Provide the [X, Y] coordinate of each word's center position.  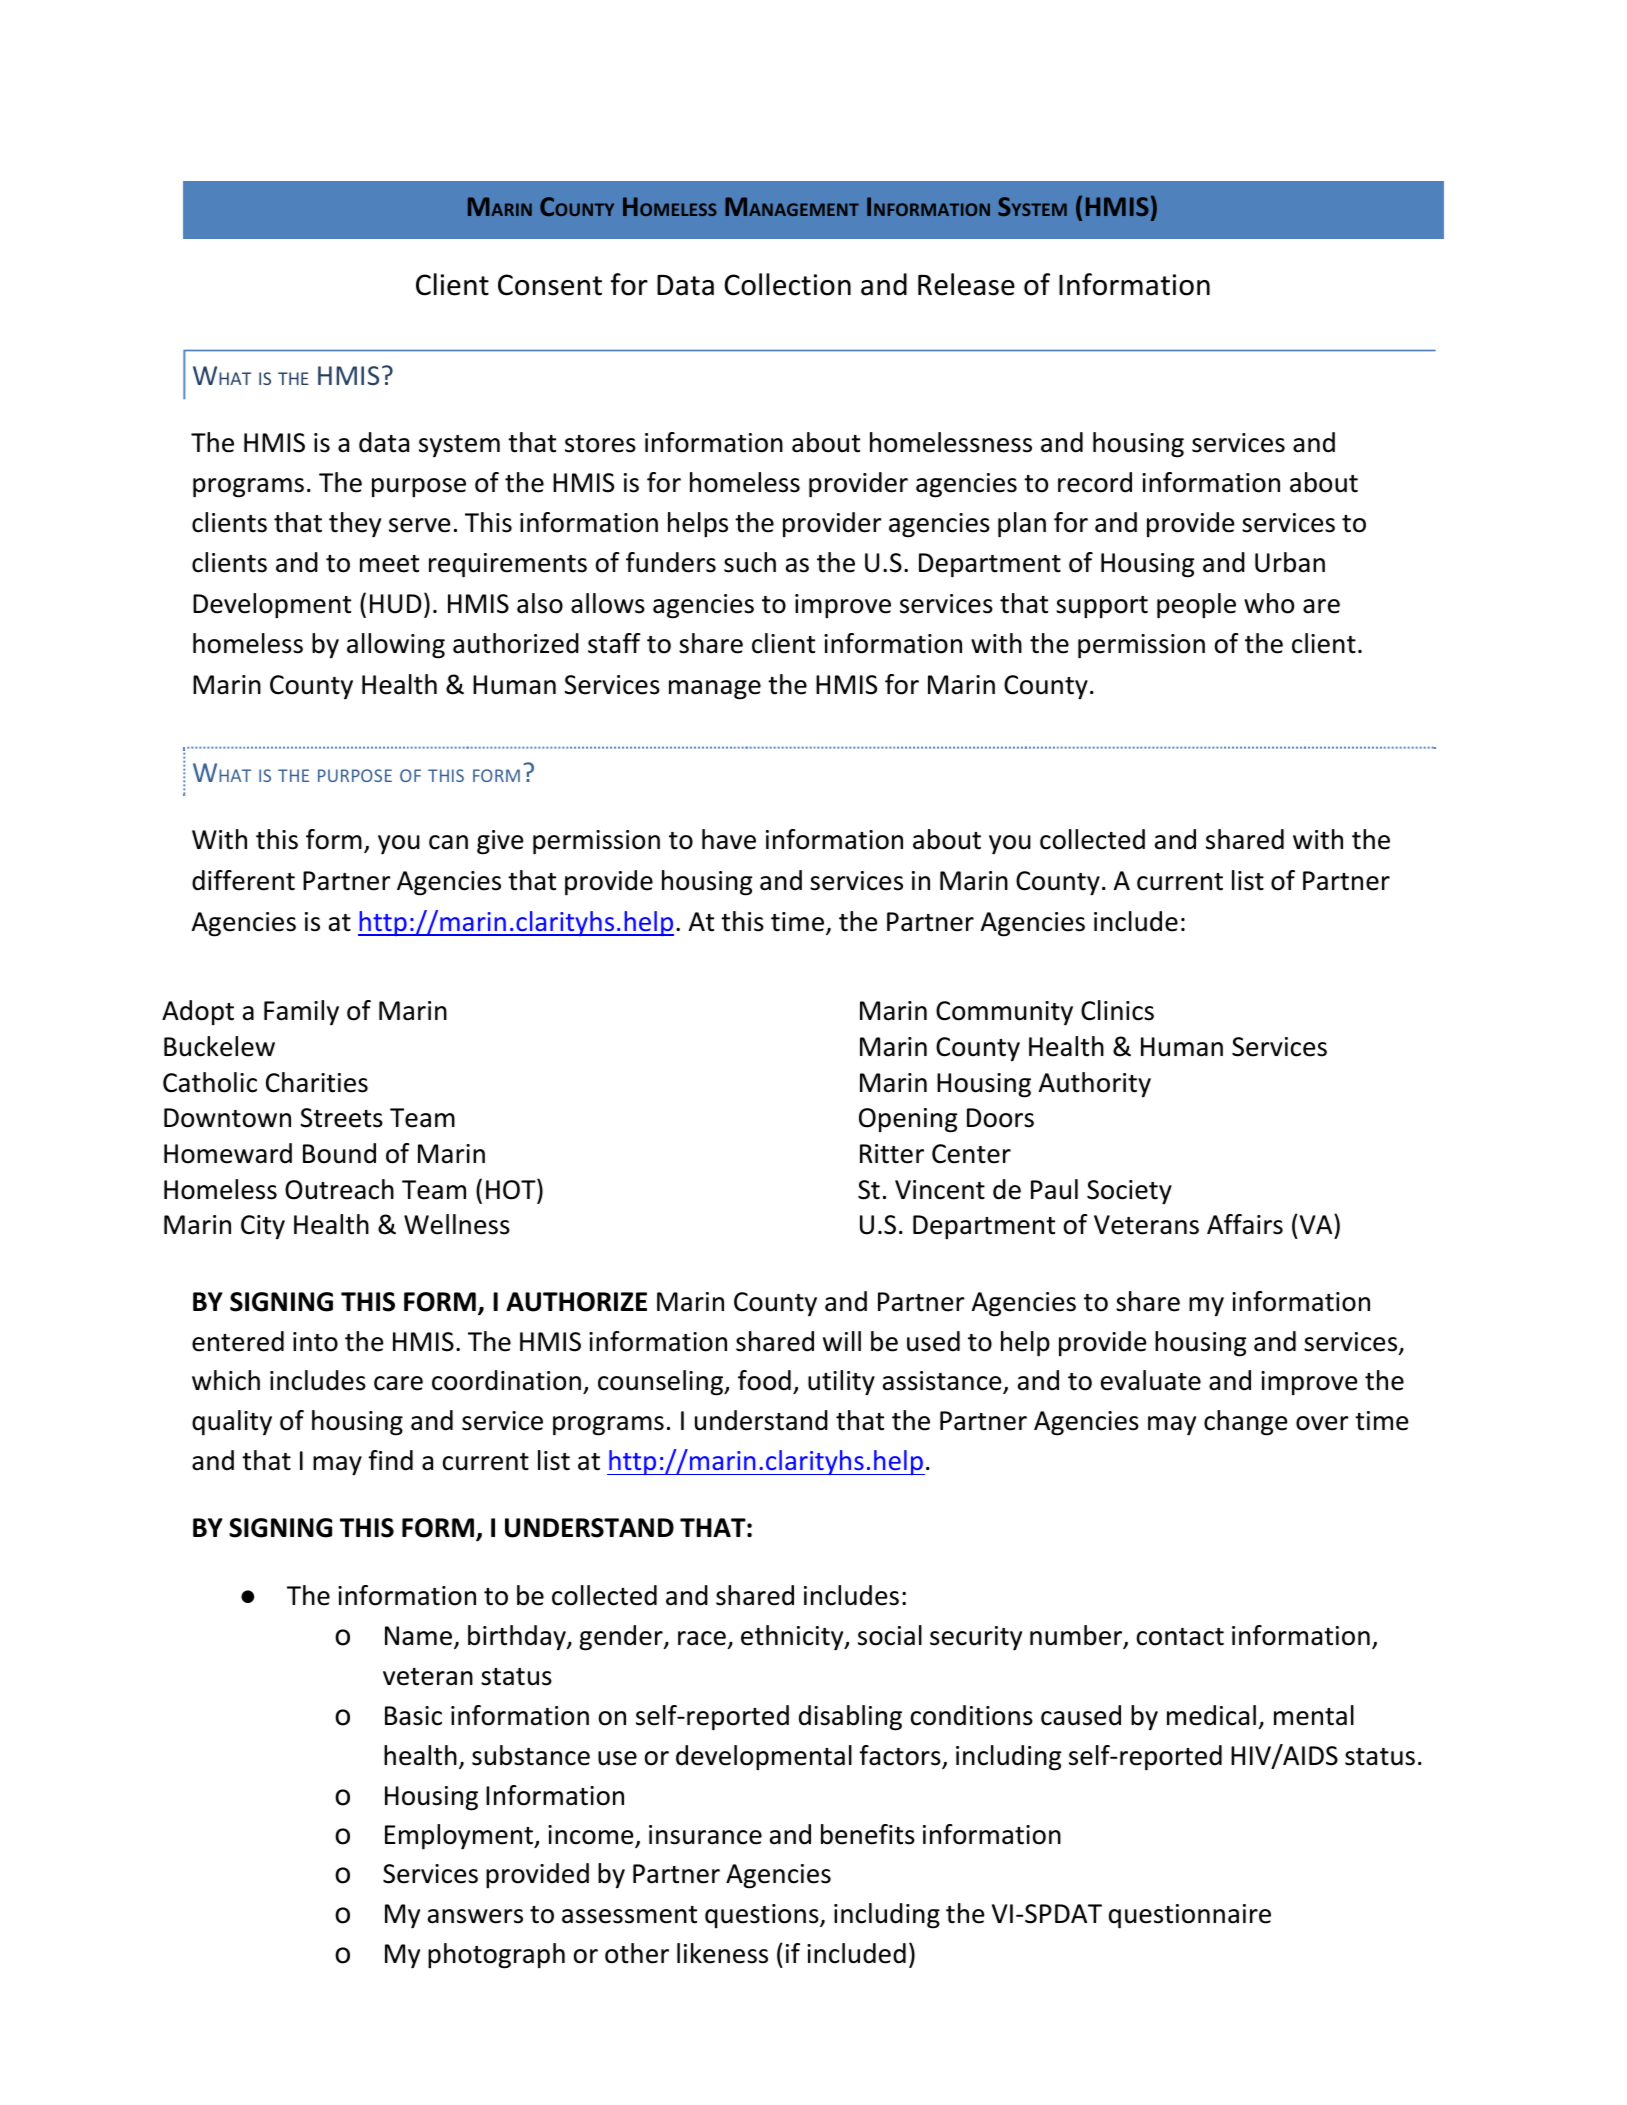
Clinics [1117, 1010]
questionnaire [1190, 1916]
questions [763, 1916]
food [764, 1380]
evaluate [1151, 1380]
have [729, 839]
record [1095, 482]
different [243, 880]
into [315, 1342]
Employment [460, 1837]
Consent [550, 285]
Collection [787, 284]
